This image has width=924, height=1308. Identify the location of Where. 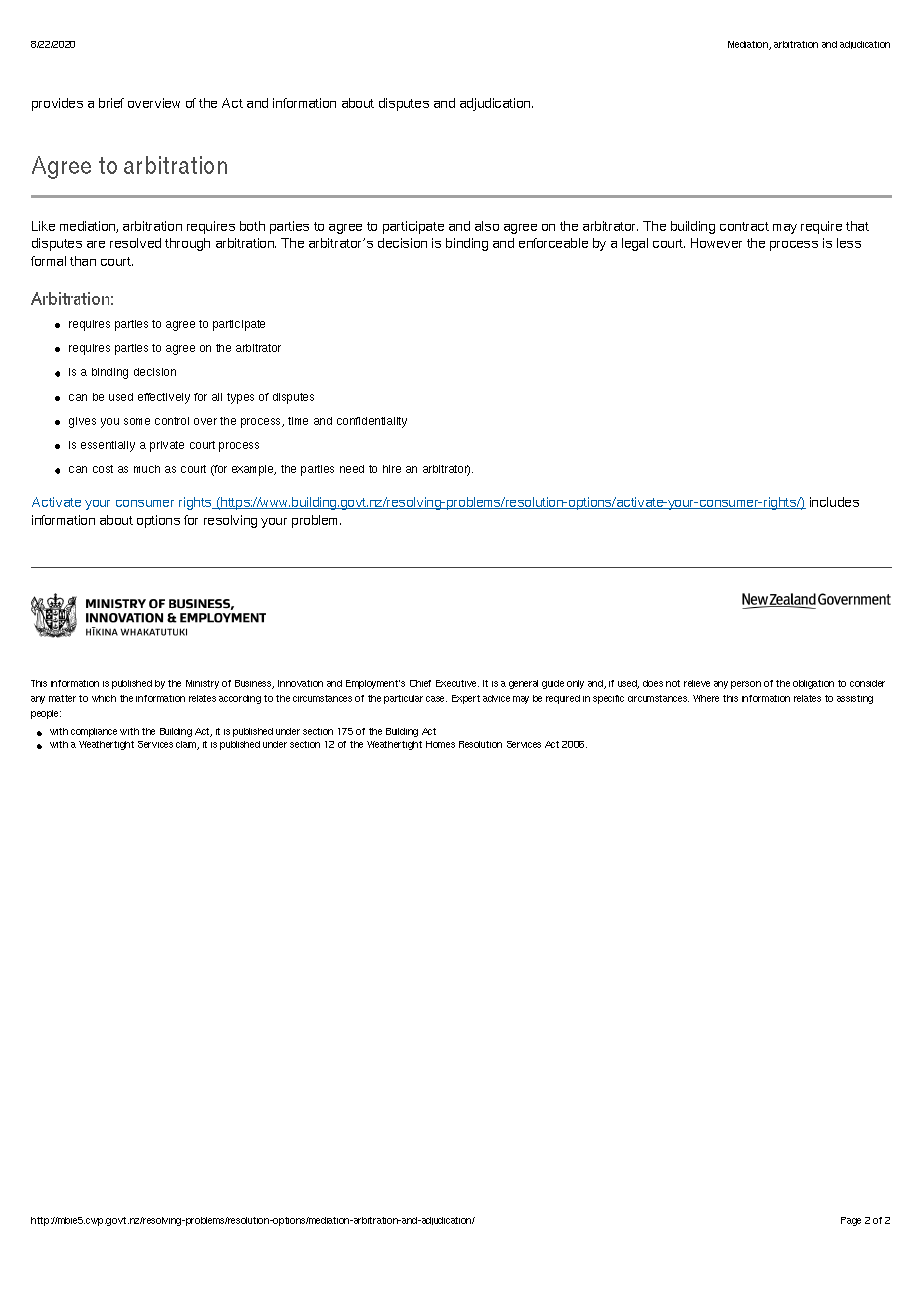
(706, 698).
